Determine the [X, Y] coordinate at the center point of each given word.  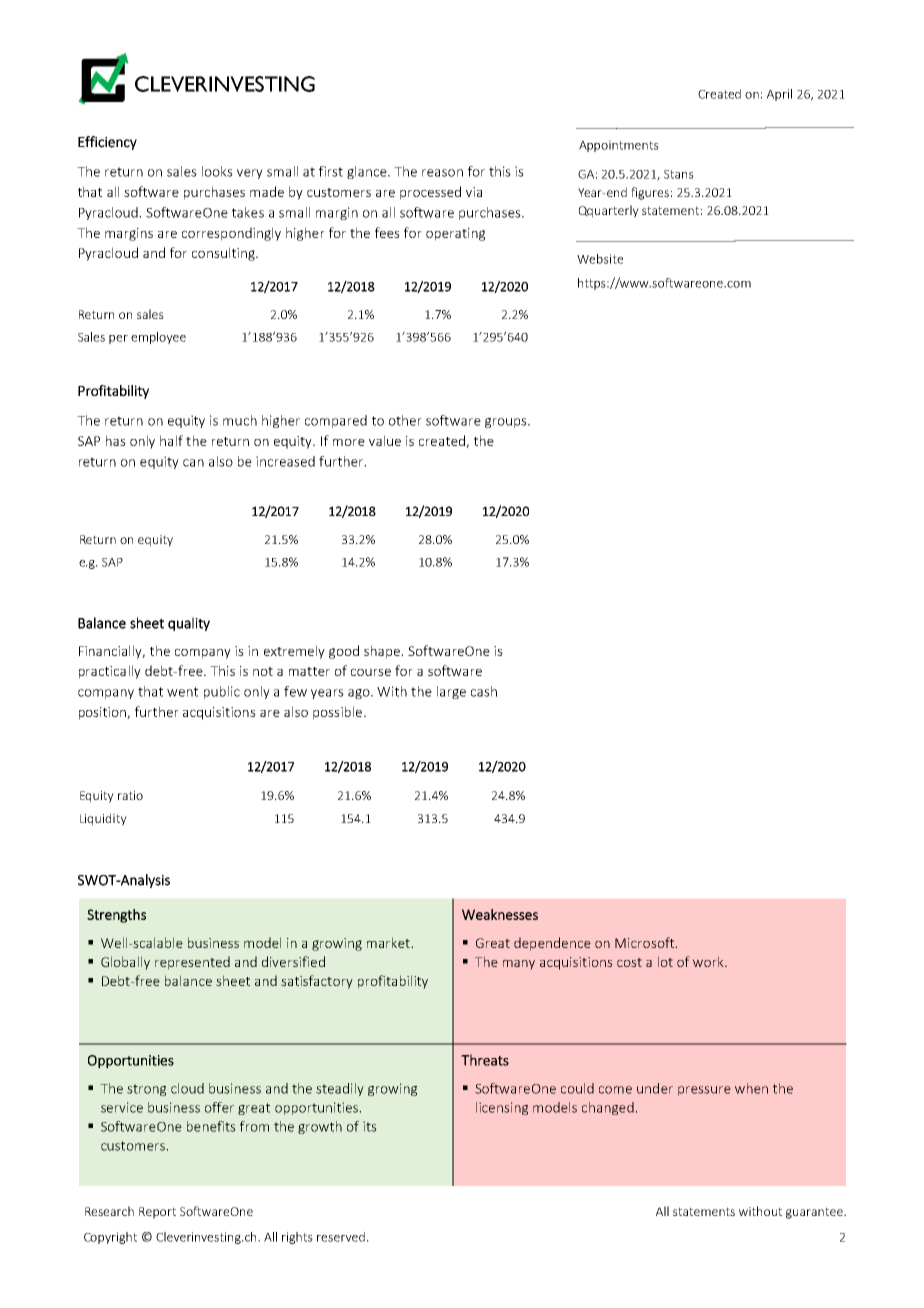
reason [442, 173]
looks [217, 171]
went [182, 692]
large [451, 692]
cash [484, 691]
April [779, 95]
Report [157, 1213]
